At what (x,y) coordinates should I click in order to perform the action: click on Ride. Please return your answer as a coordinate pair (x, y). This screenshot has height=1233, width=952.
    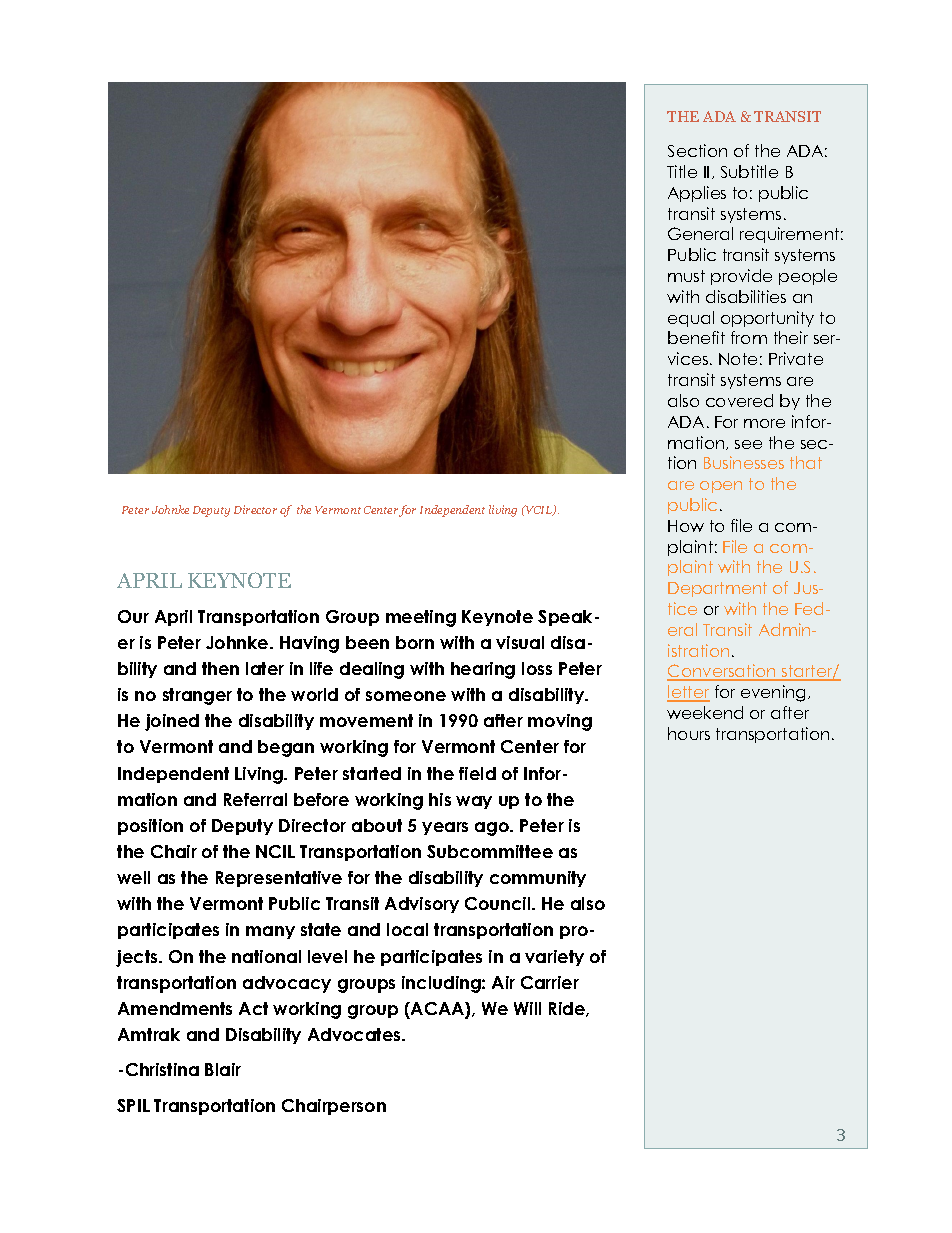
    Looking at the image, I should click on (568, 1009).
